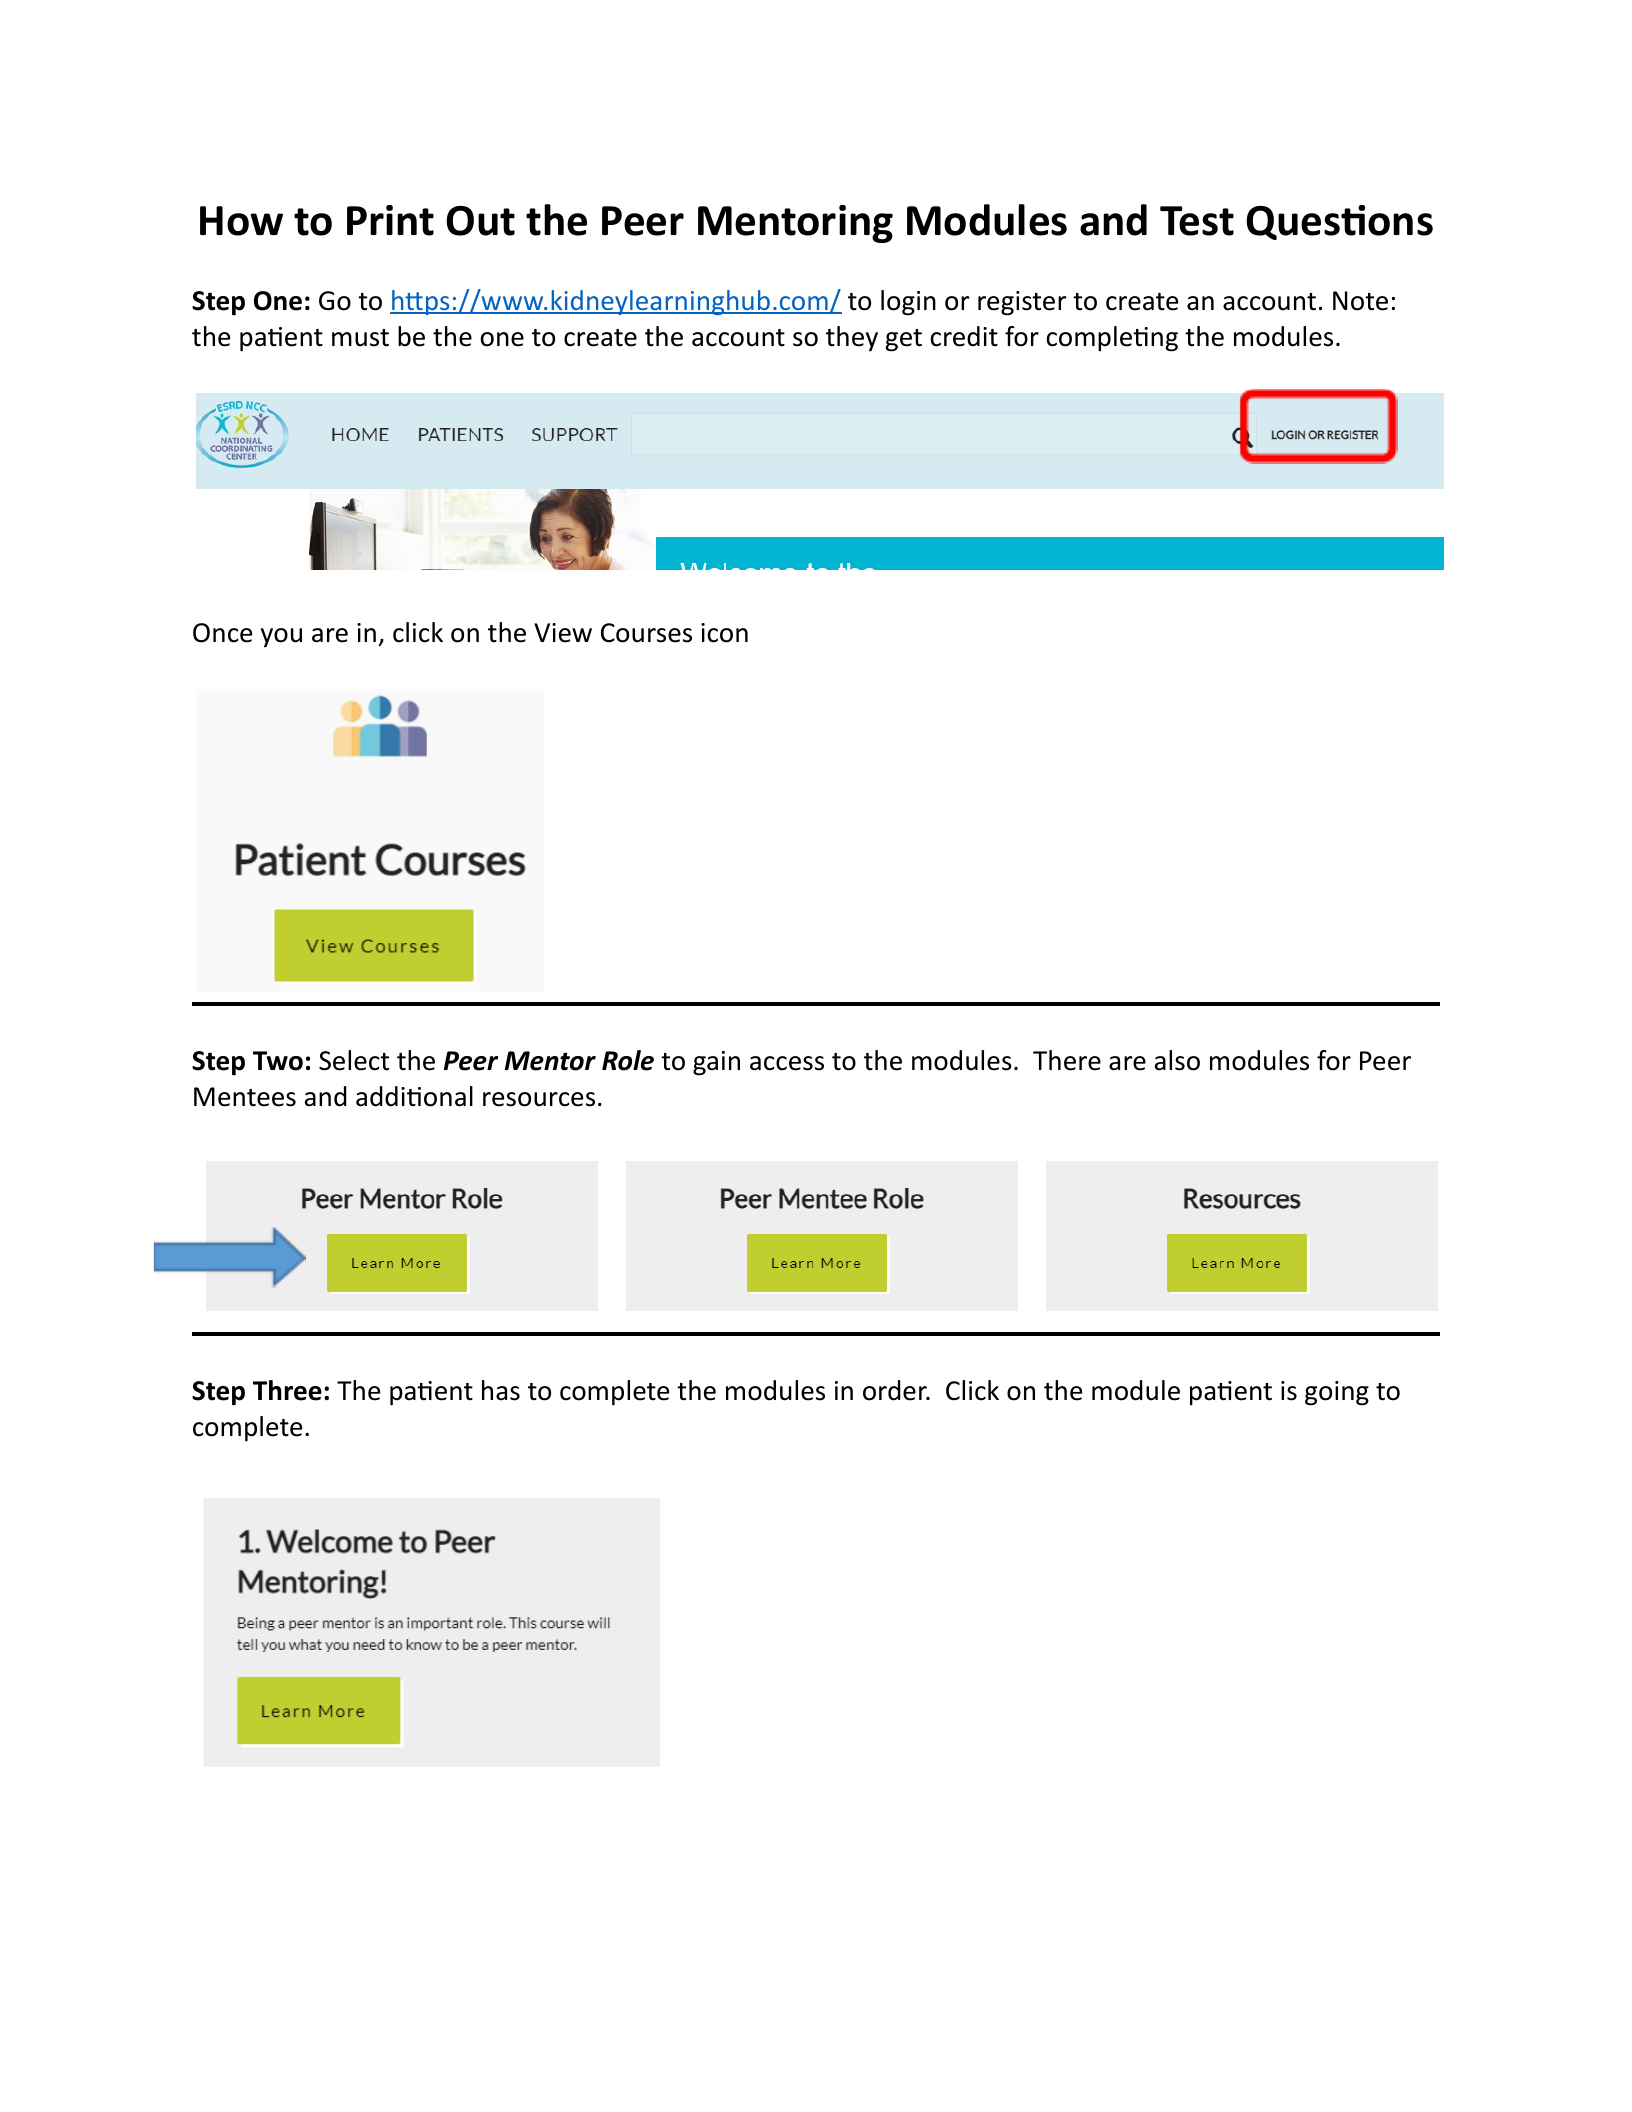  Describe the element at coordinates (281, 637) in the screenshot. I see `you` at that location.
